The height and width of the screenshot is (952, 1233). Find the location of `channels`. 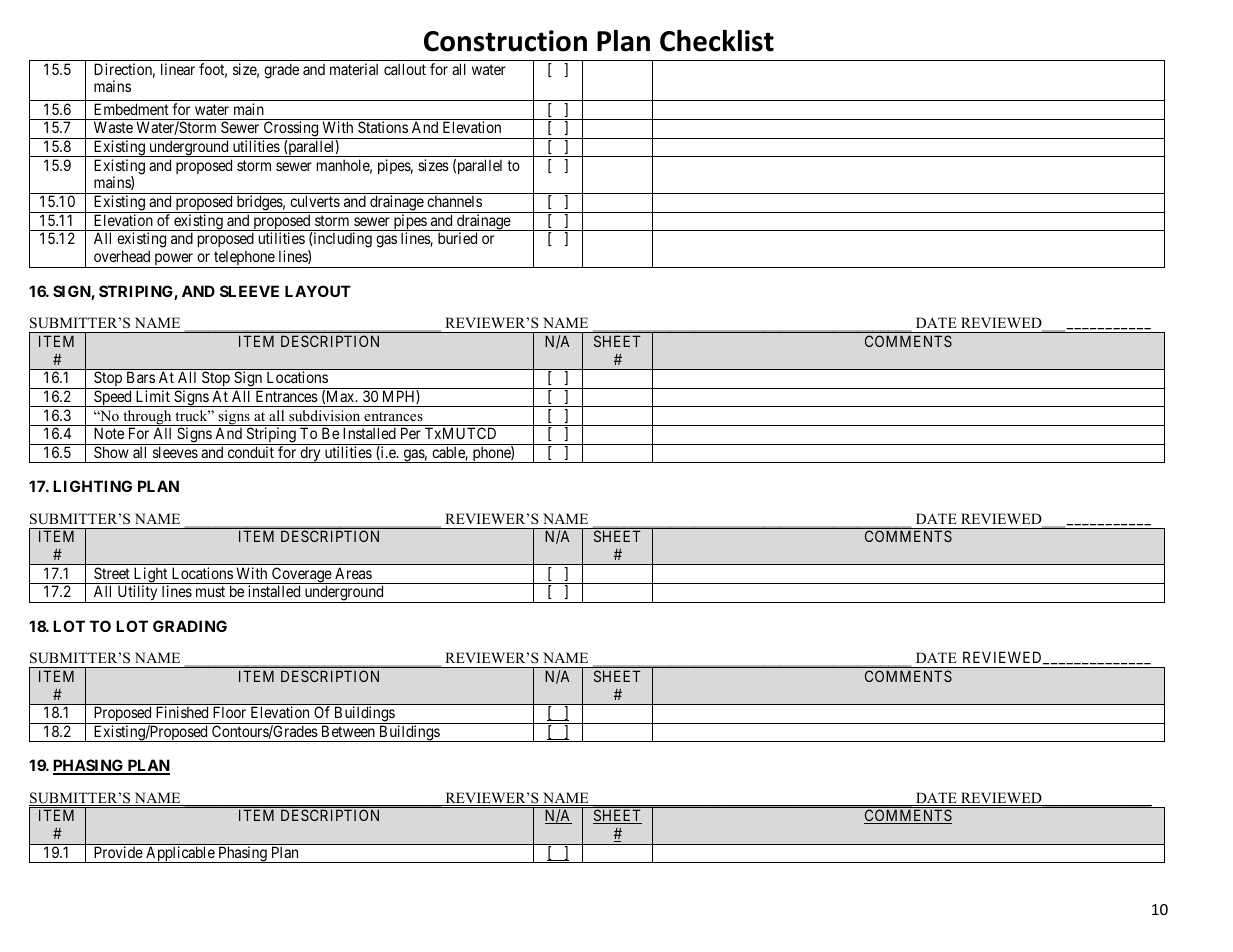

channels is located at coordinates (454, 201).
